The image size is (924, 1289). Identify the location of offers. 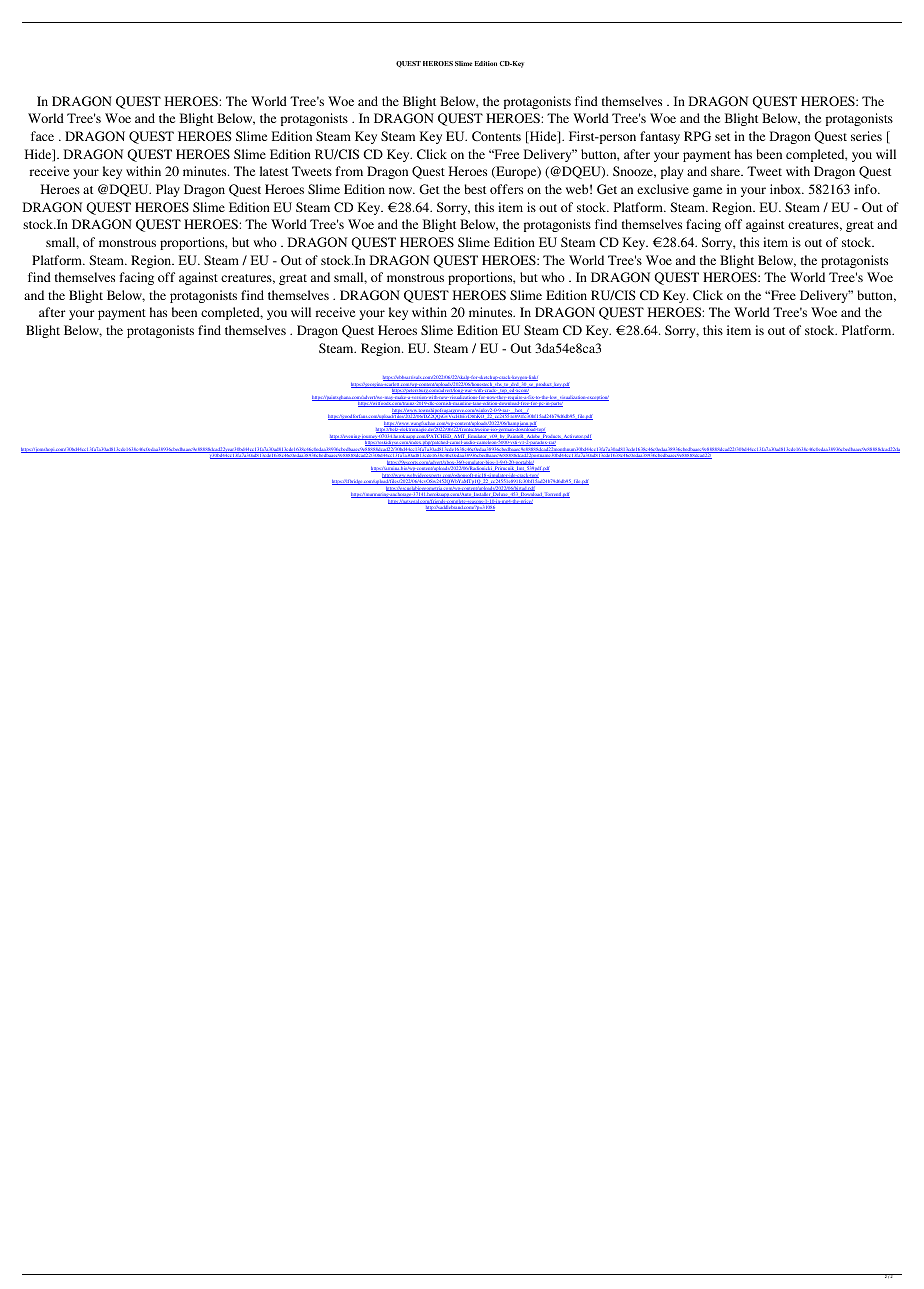
(506, 189).
